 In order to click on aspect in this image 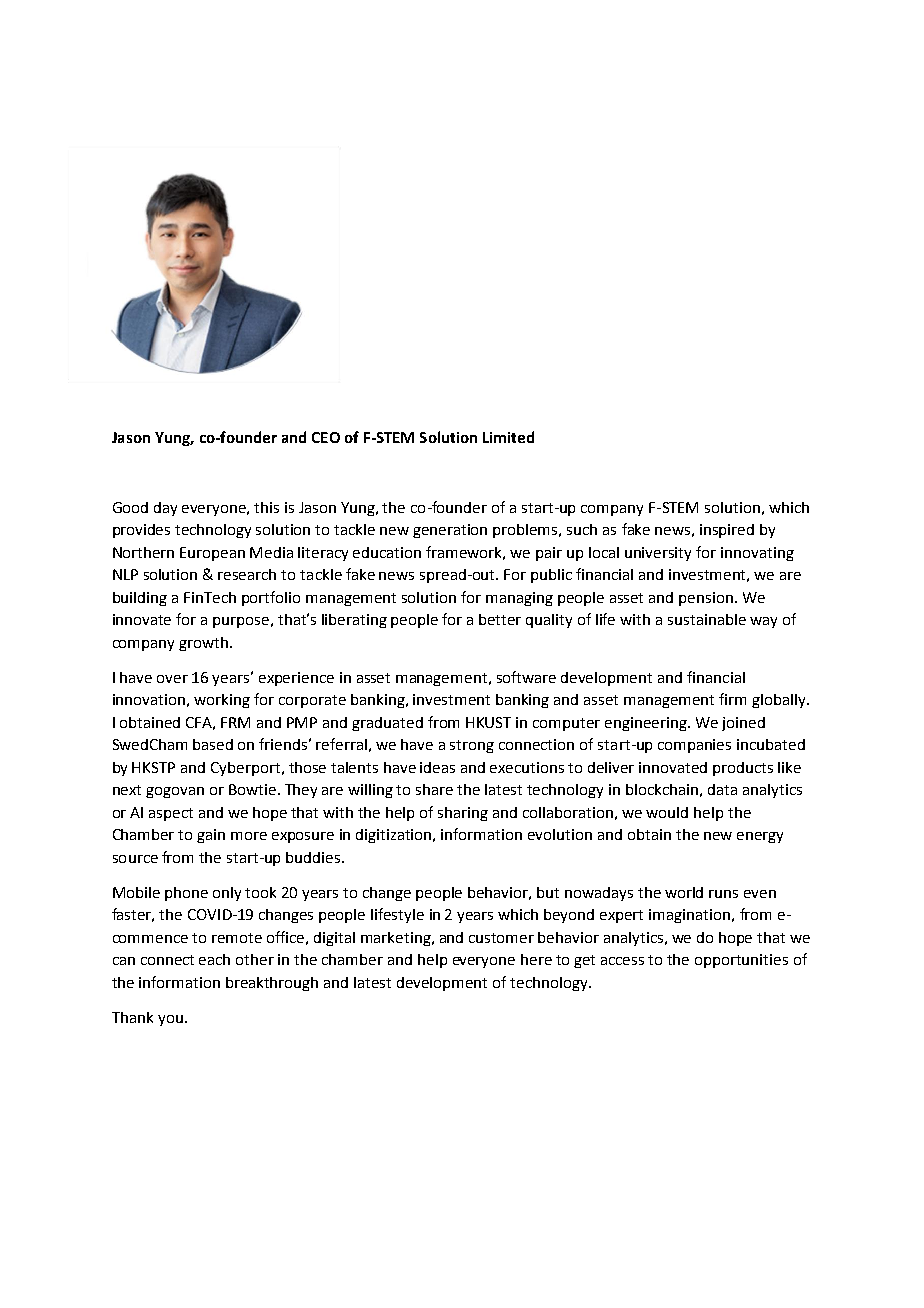, I will do `click(171, 814)`.
